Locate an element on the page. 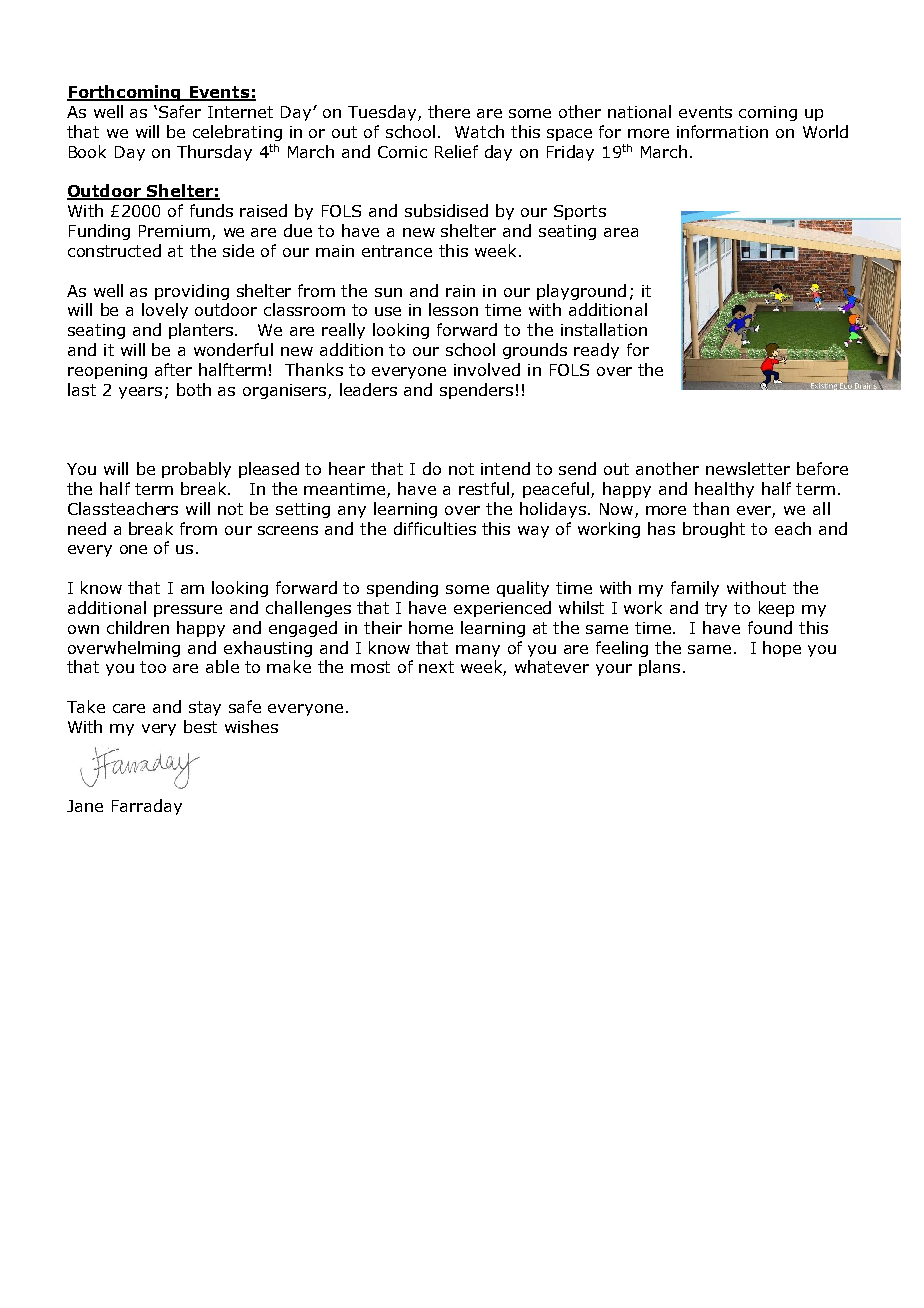 The image size is (924, 1308). pressure is located at coordinates (188, 611).
